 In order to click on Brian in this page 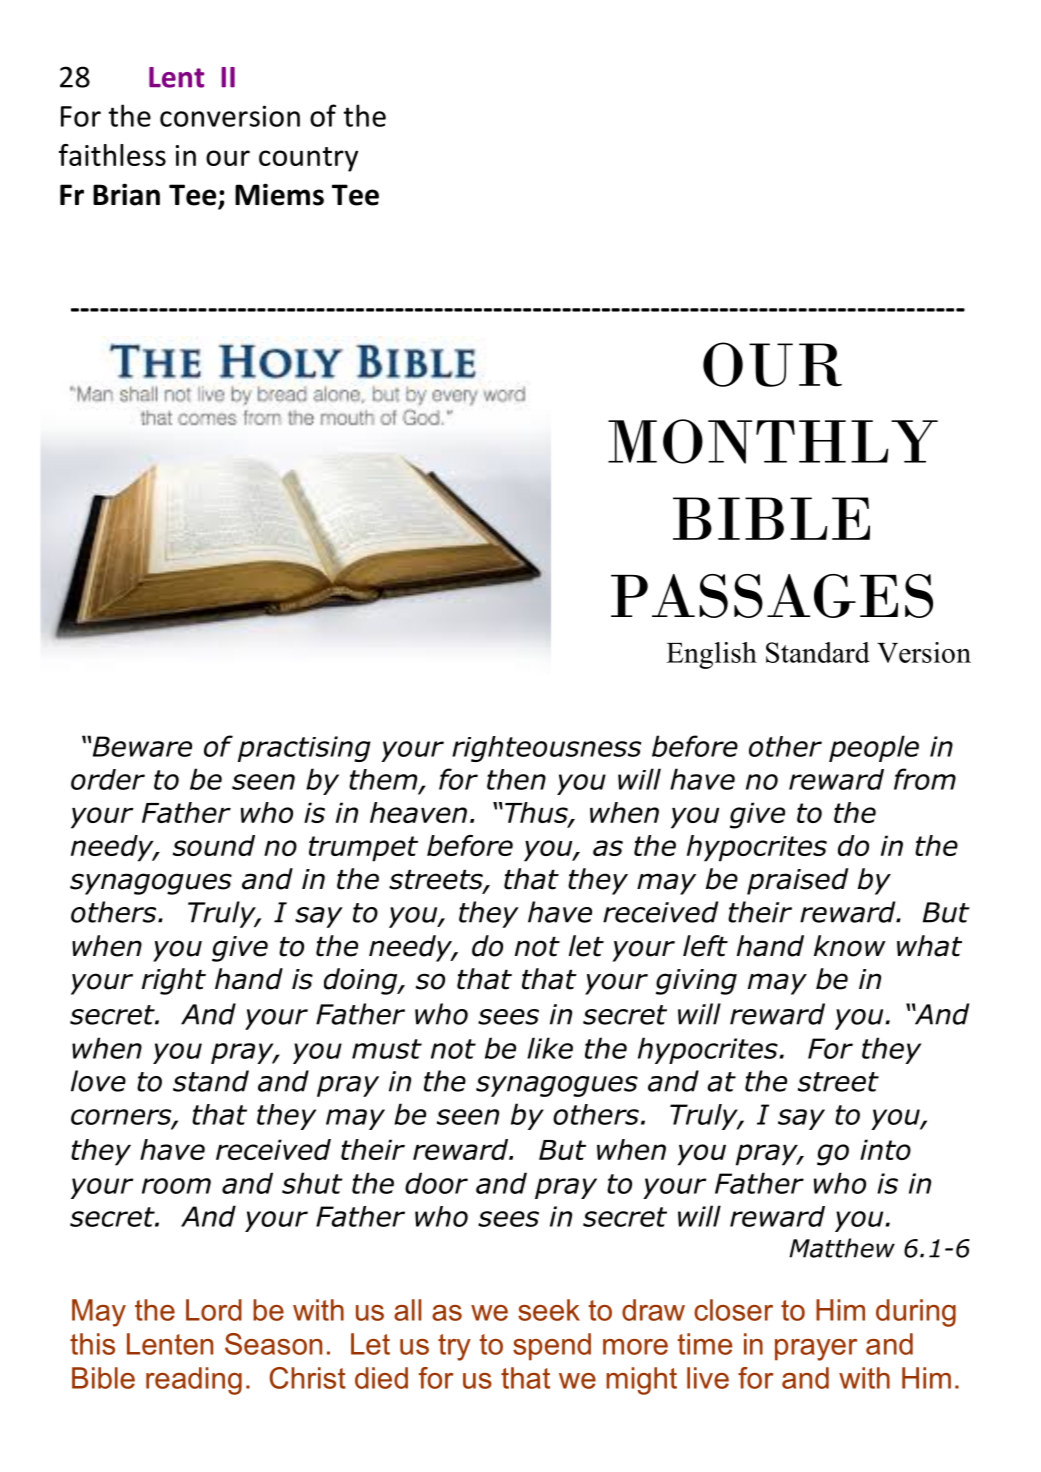, I will do `click(126, 194)`.
